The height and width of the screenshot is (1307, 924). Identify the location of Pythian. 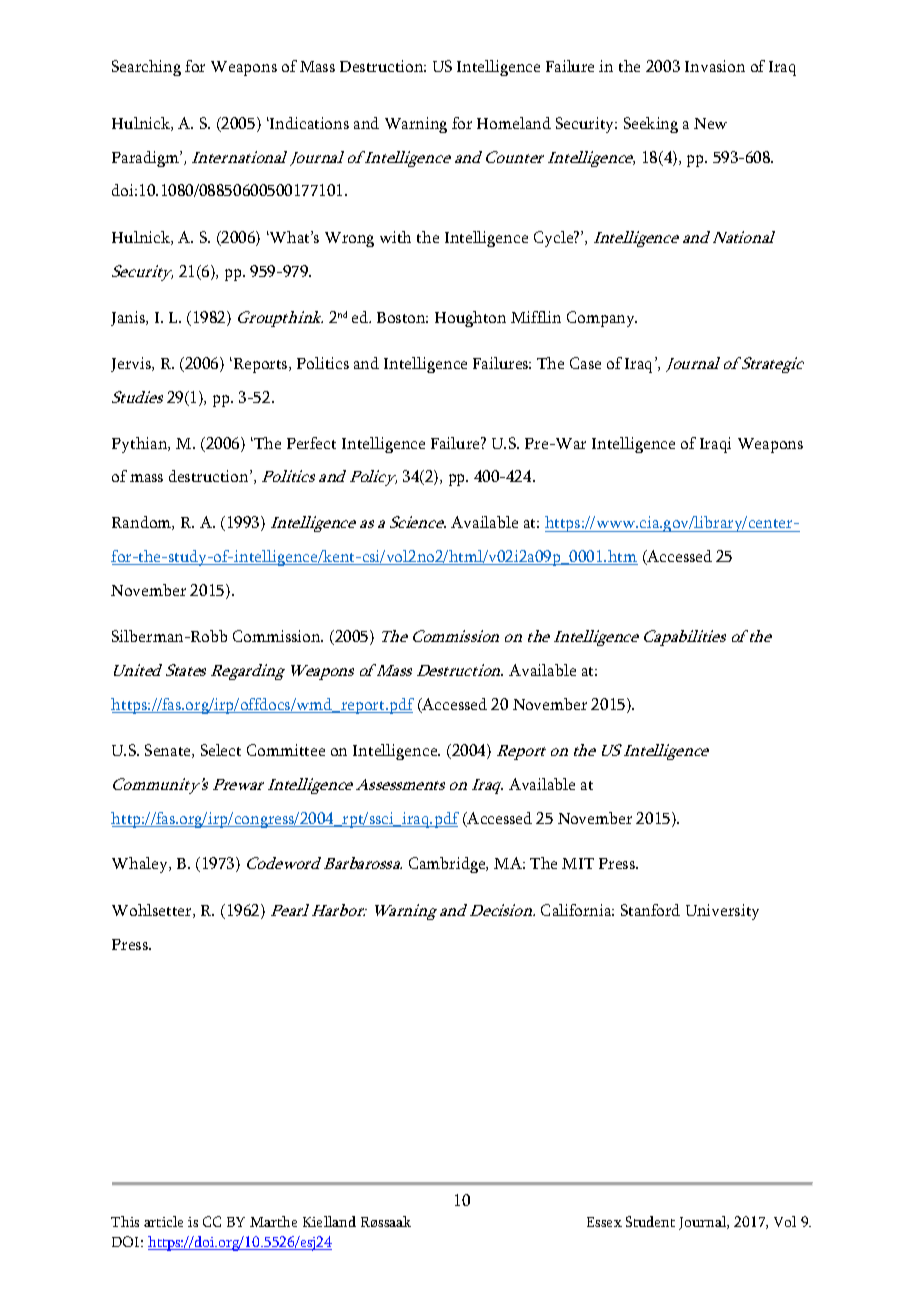
(141, 445).
